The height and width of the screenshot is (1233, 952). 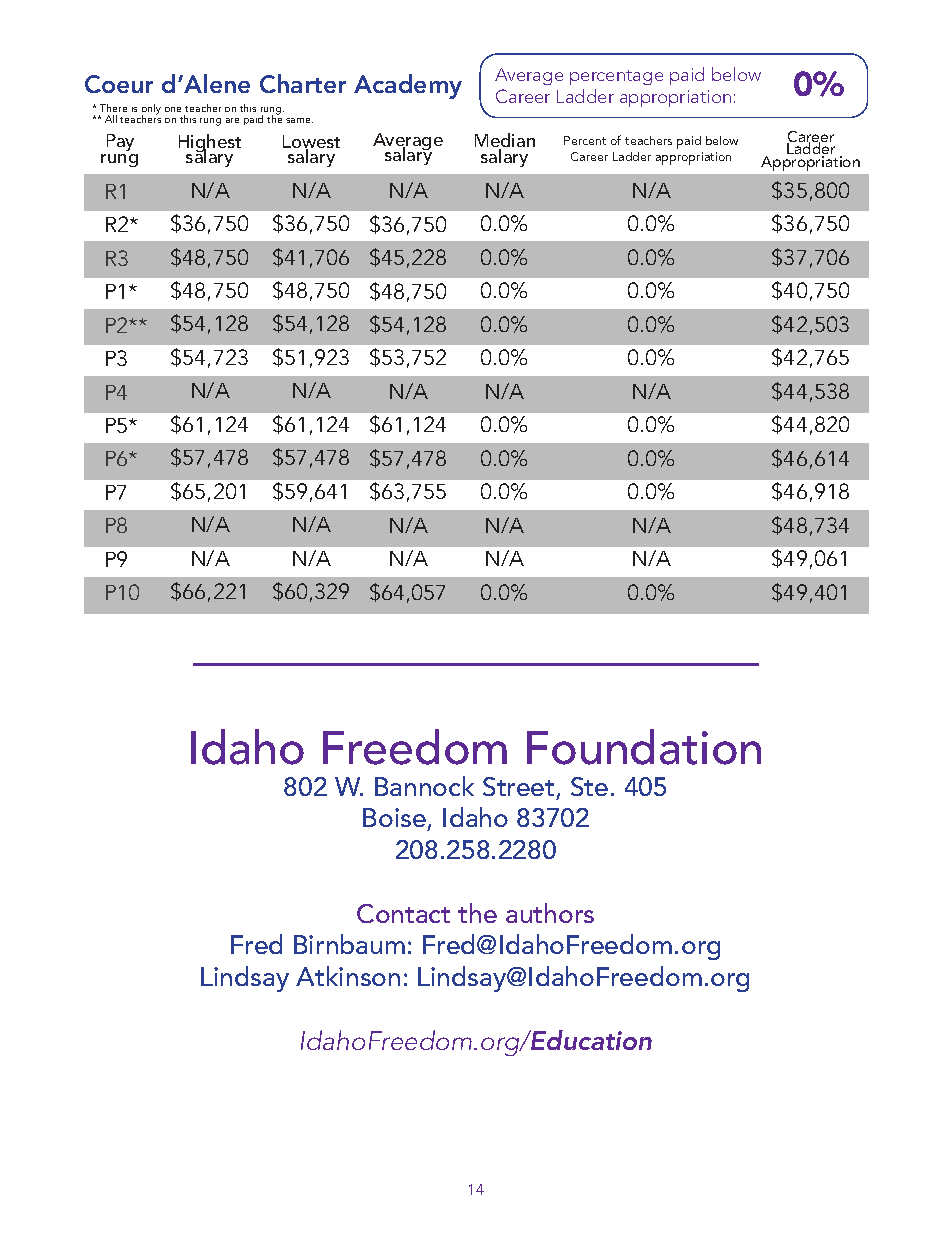 What do you see at coordinates (408, 86) in the screenshot?
I see `Academy` at bounding box center [408, 86].
